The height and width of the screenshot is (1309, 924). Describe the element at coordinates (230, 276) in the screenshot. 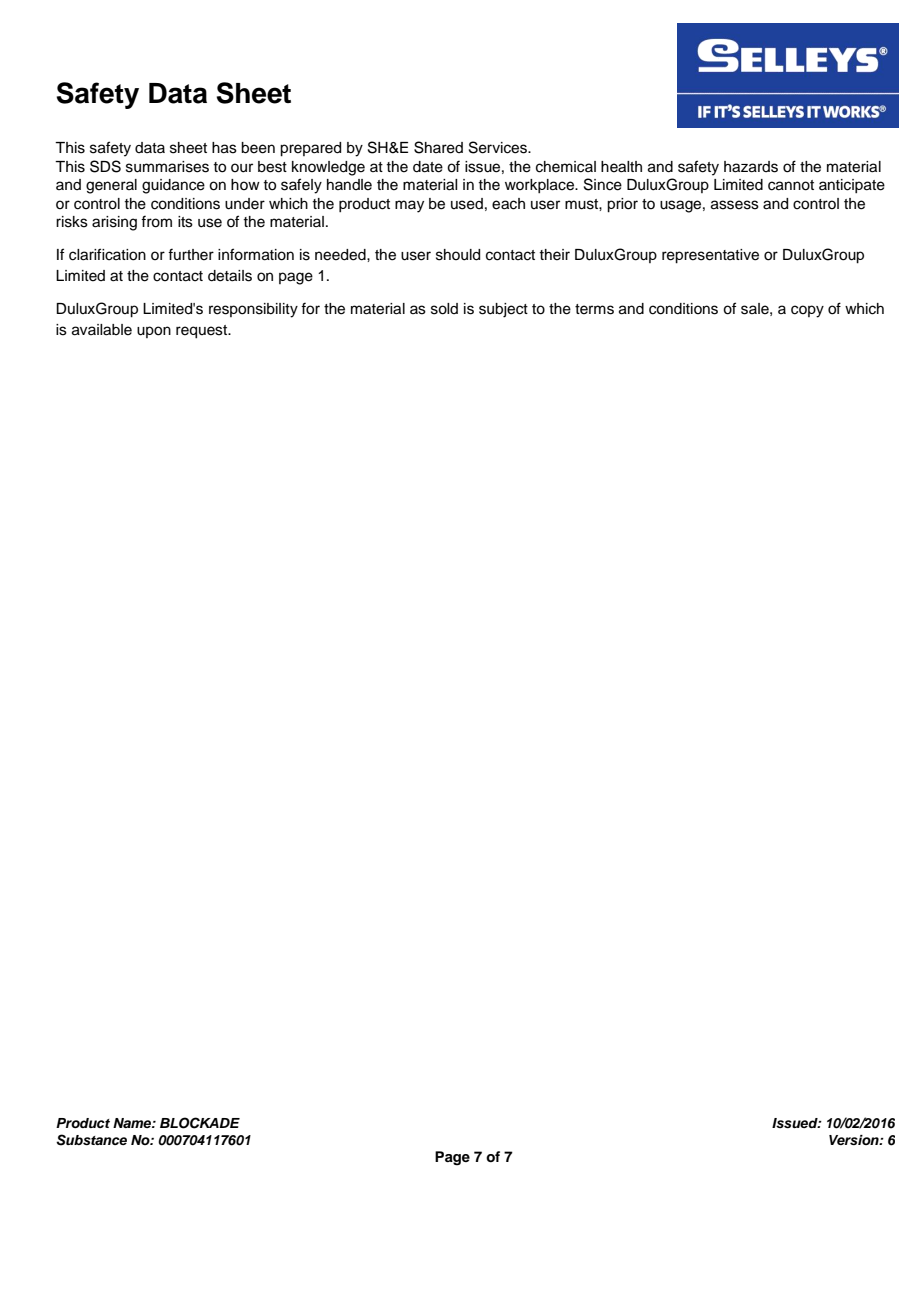

I see `details` at that location.
